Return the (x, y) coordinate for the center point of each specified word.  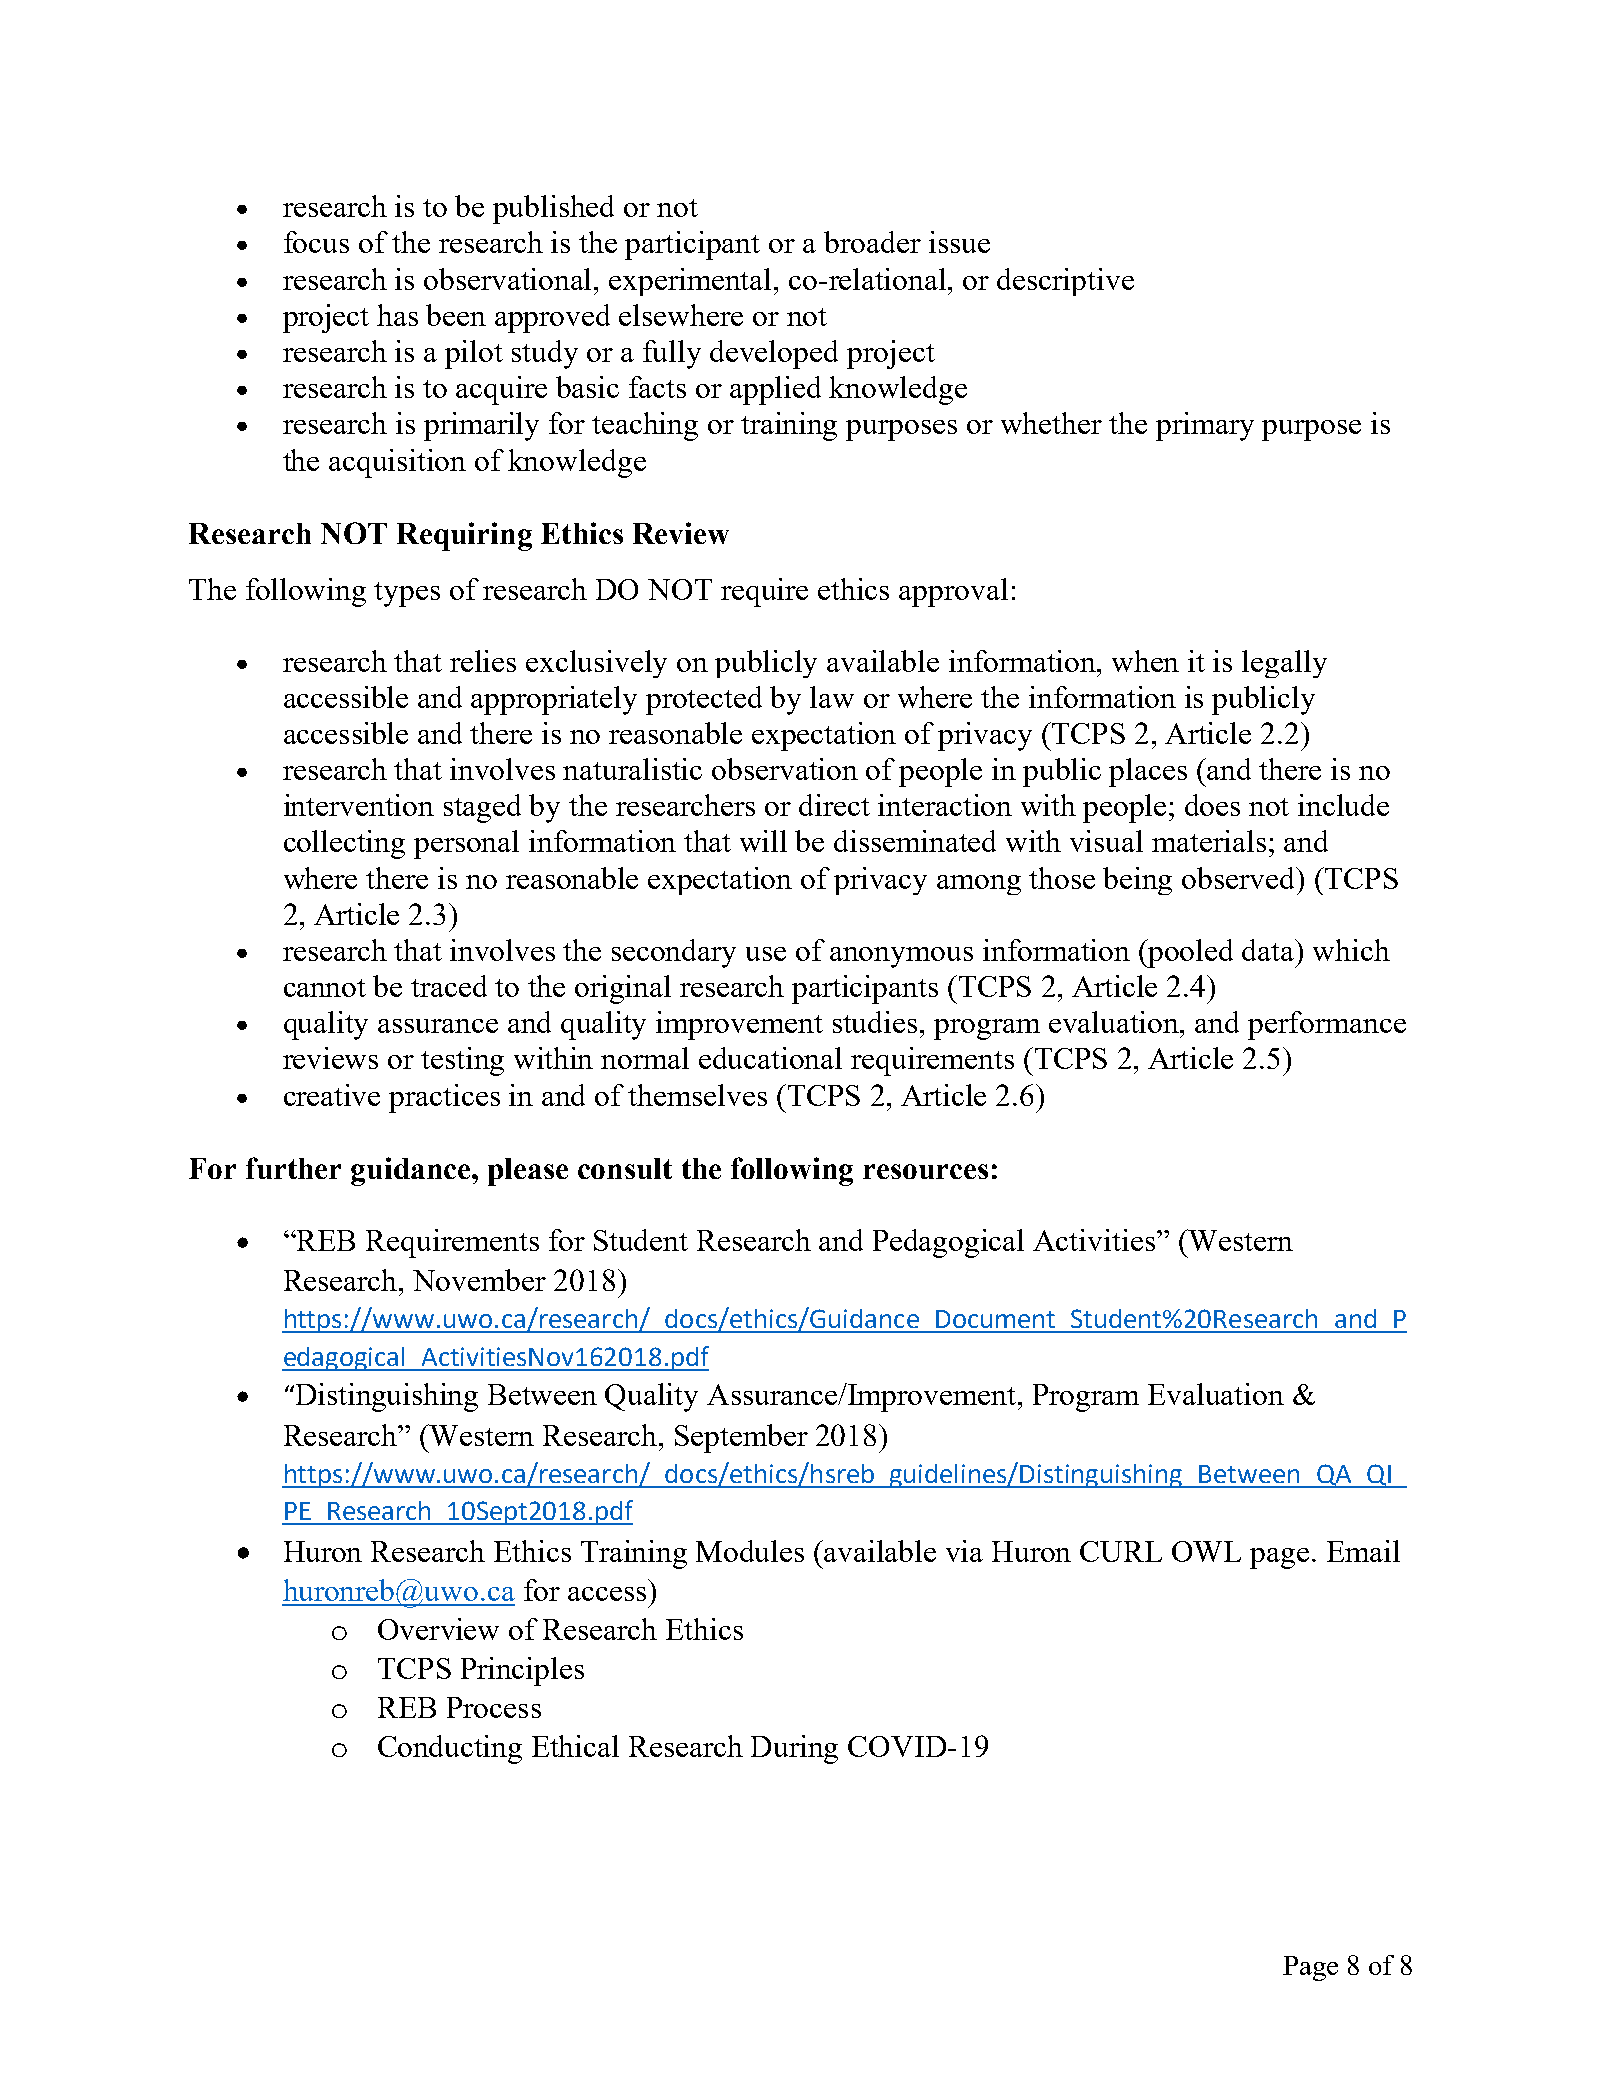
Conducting (450, 1749)
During (794, 1749)
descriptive (1065, 282)
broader (872, 242)
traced (449, 986)
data (1269, 950)
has (397, 315)
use (766, 954)
